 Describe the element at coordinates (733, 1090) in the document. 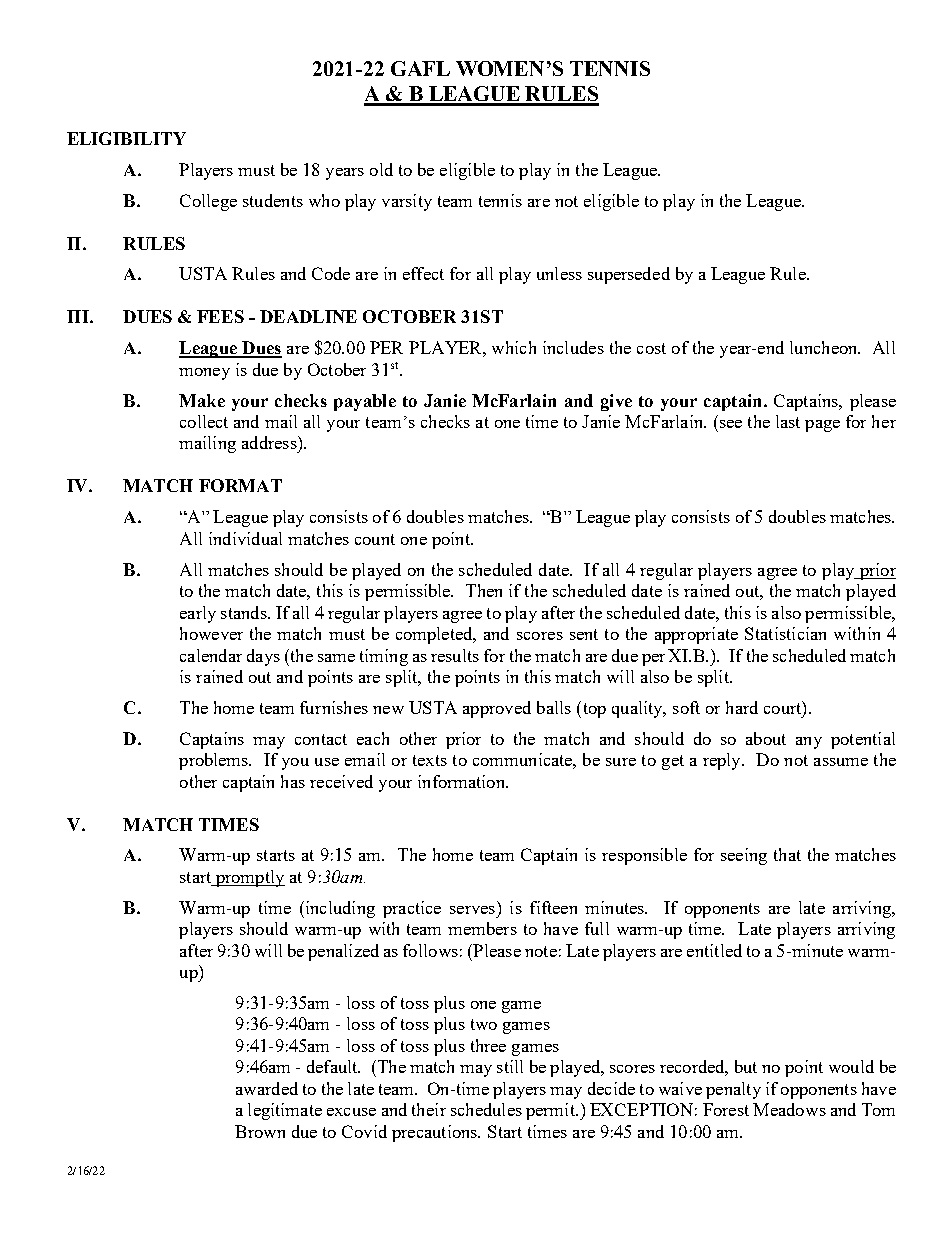

I see `penalty` at that location.
